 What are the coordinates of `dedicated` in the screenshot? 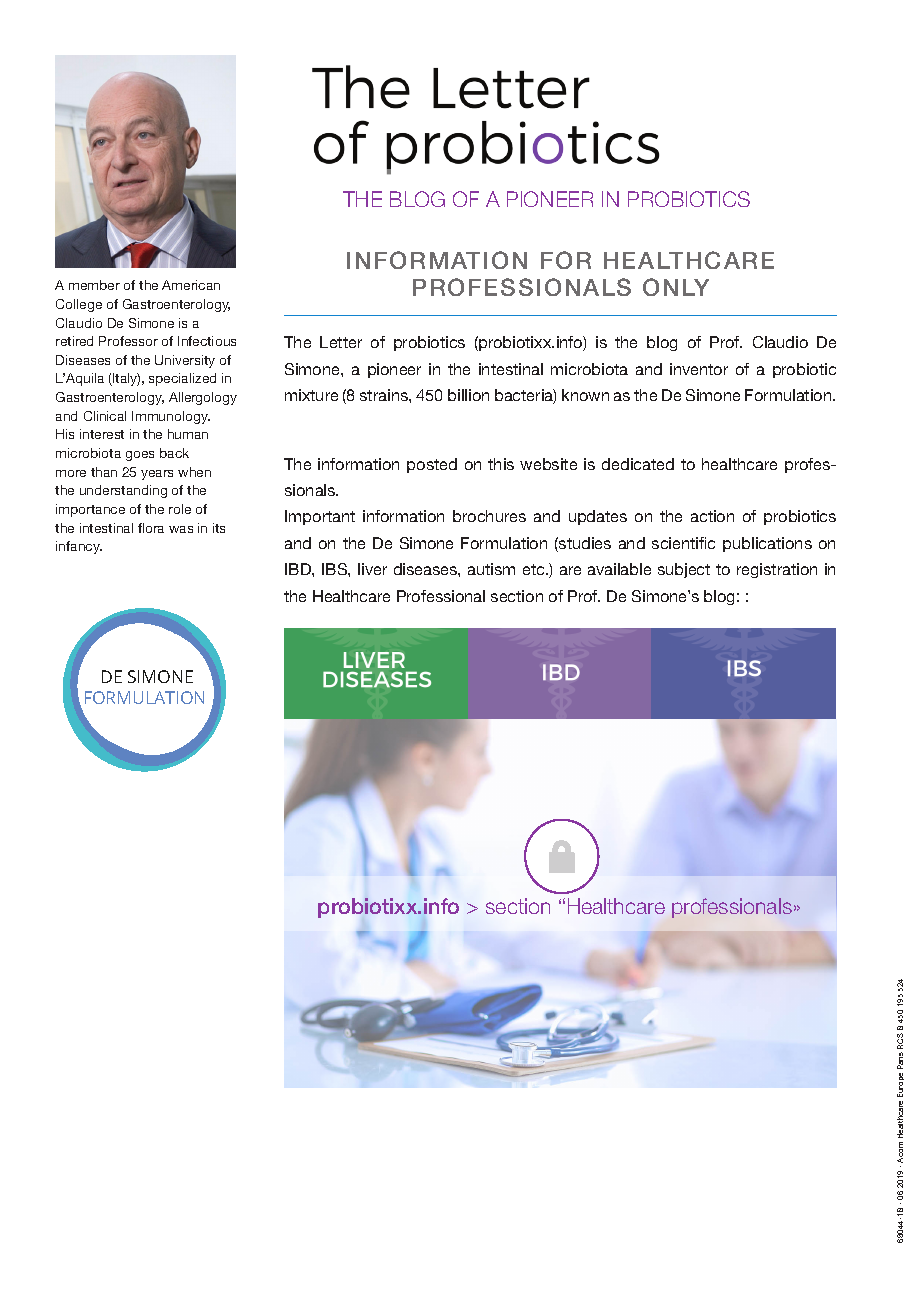 It's located at (638, 464).
